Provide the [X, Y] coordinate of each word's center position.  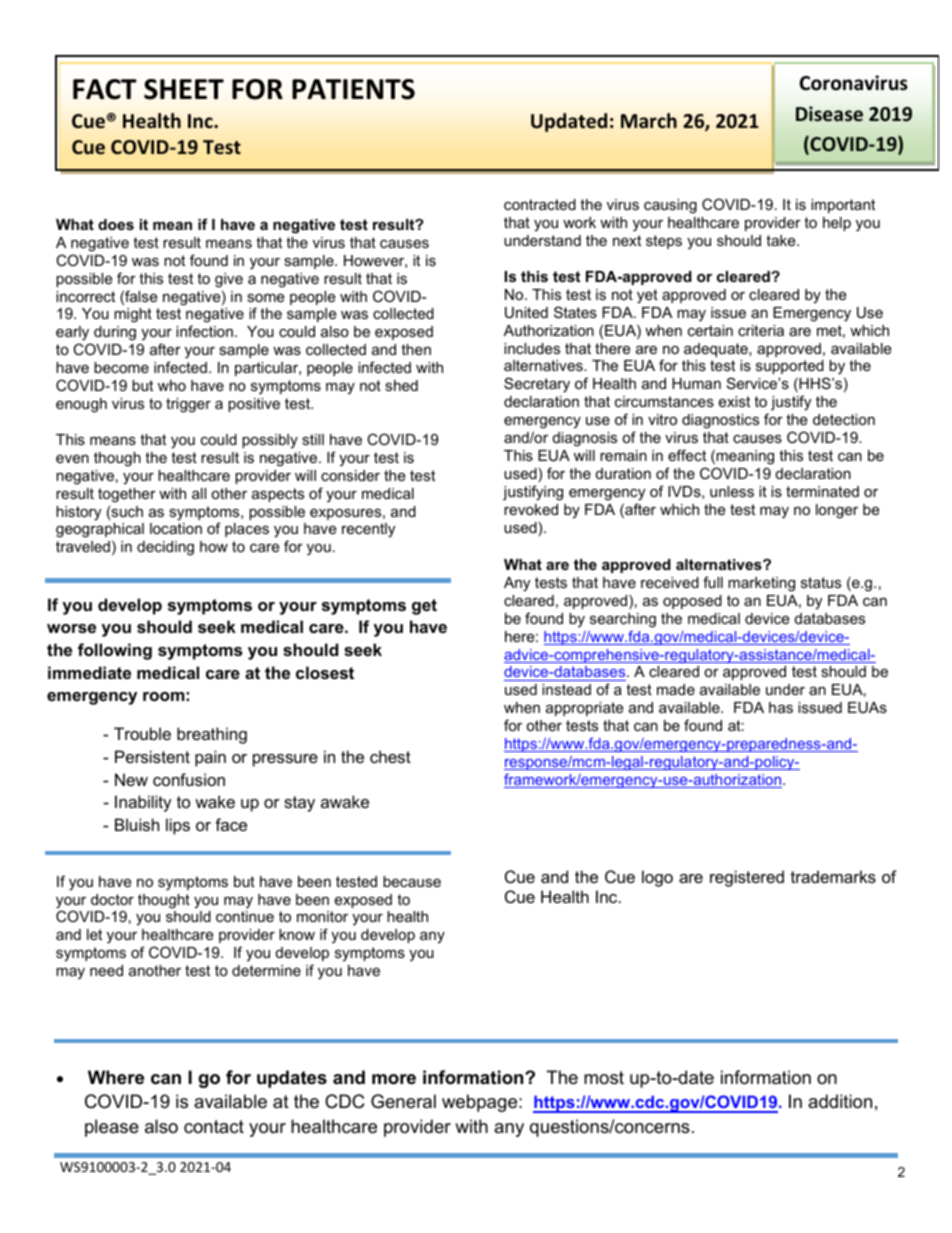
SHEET [184, 89]
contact [214, 1126]
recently [368, 530]
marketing [761, 584]
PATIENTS [353, 89]
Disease [829, 114]
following [115, 651]
